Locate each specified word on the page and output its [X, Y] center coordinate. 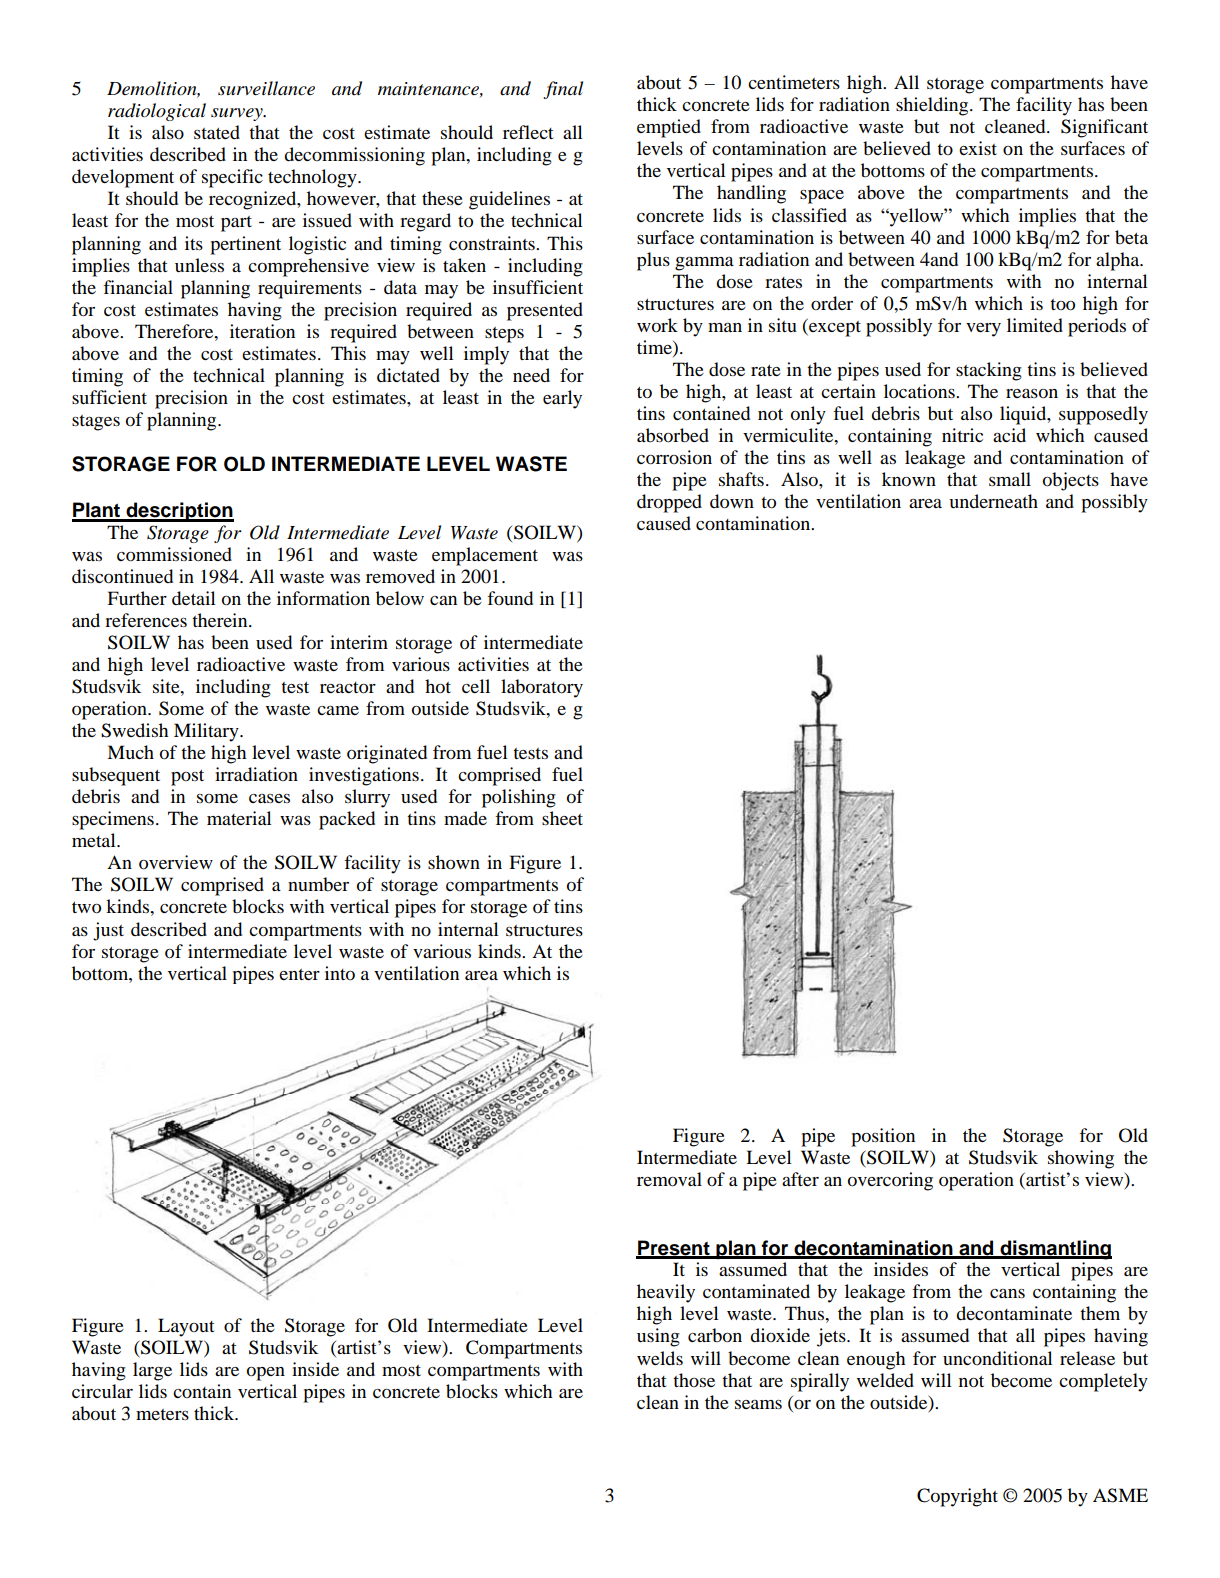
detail [194, 598]
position [883, 1137]
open [266, 1374]
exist [978, 148]
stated [217, 132]
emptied [669, 128]
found [510, 598]
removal [669, 1179]
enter [299, 974]
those [694, 1380]
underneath [993, 501]
